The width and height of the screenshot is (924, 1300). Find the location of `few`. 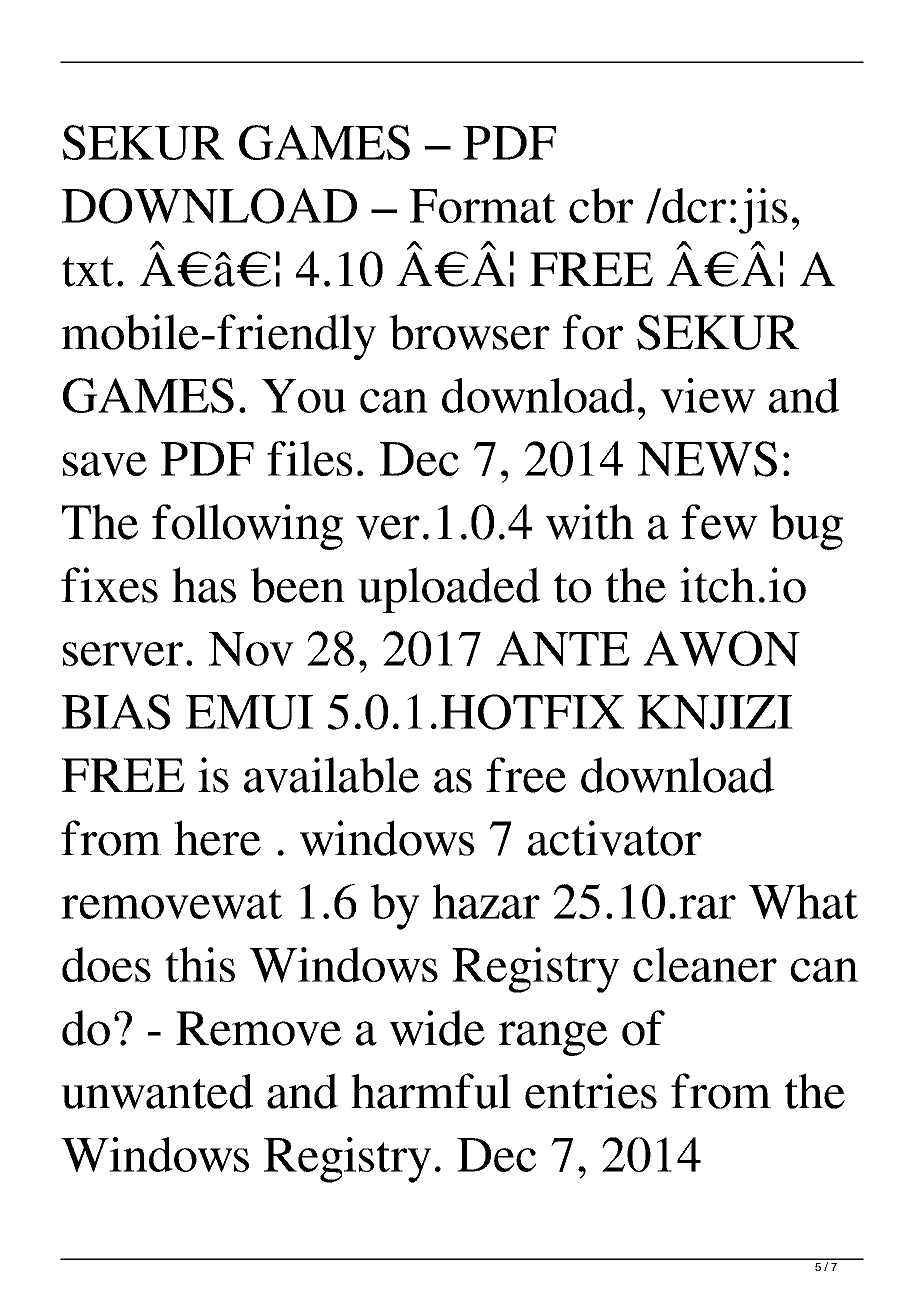

few is located at coordinates (719, 522).
